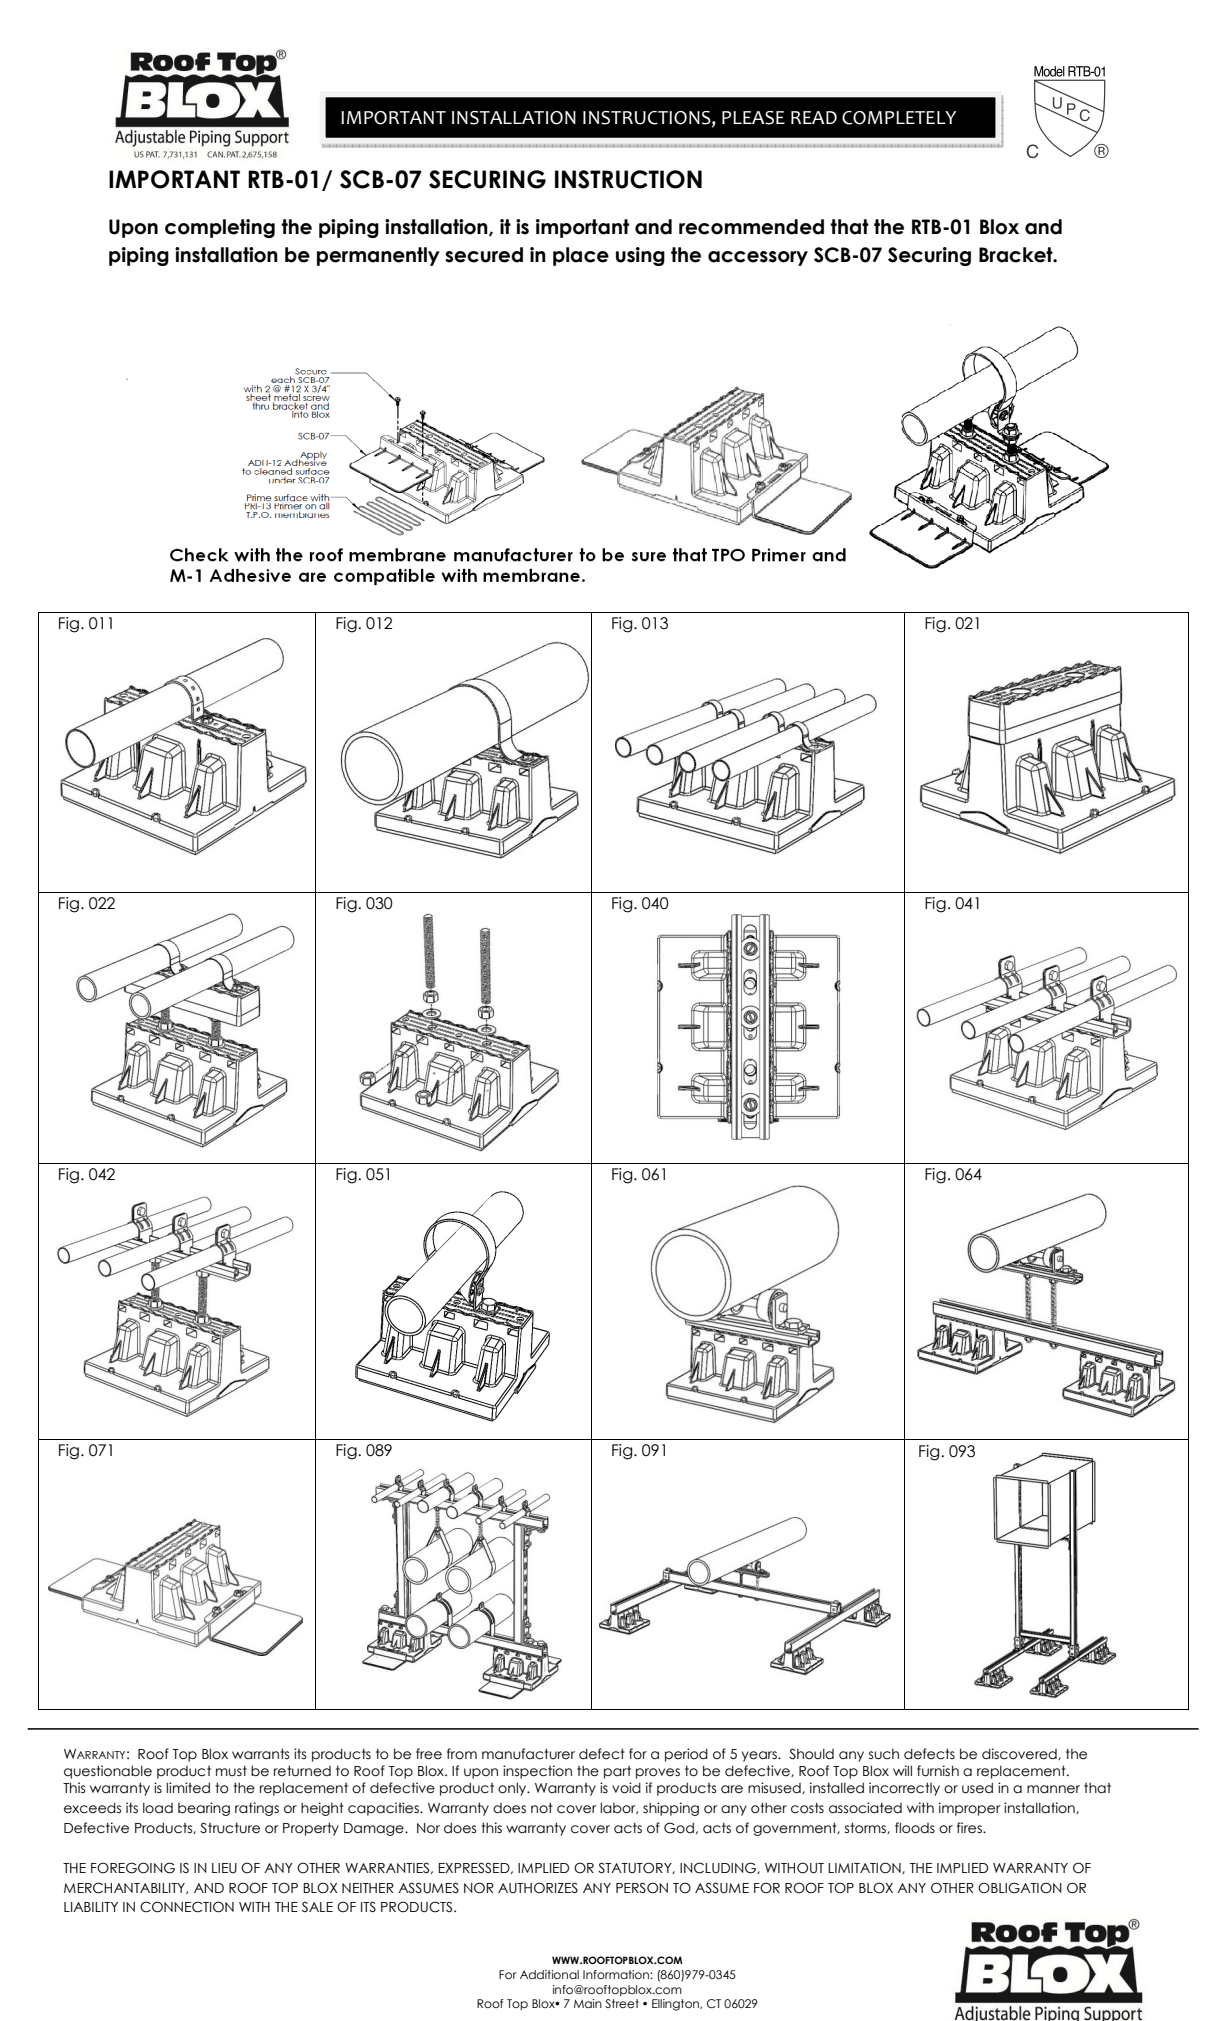 The height and width of the page is (2021, 1227). I want to click on permanently, so click(378, 256).
